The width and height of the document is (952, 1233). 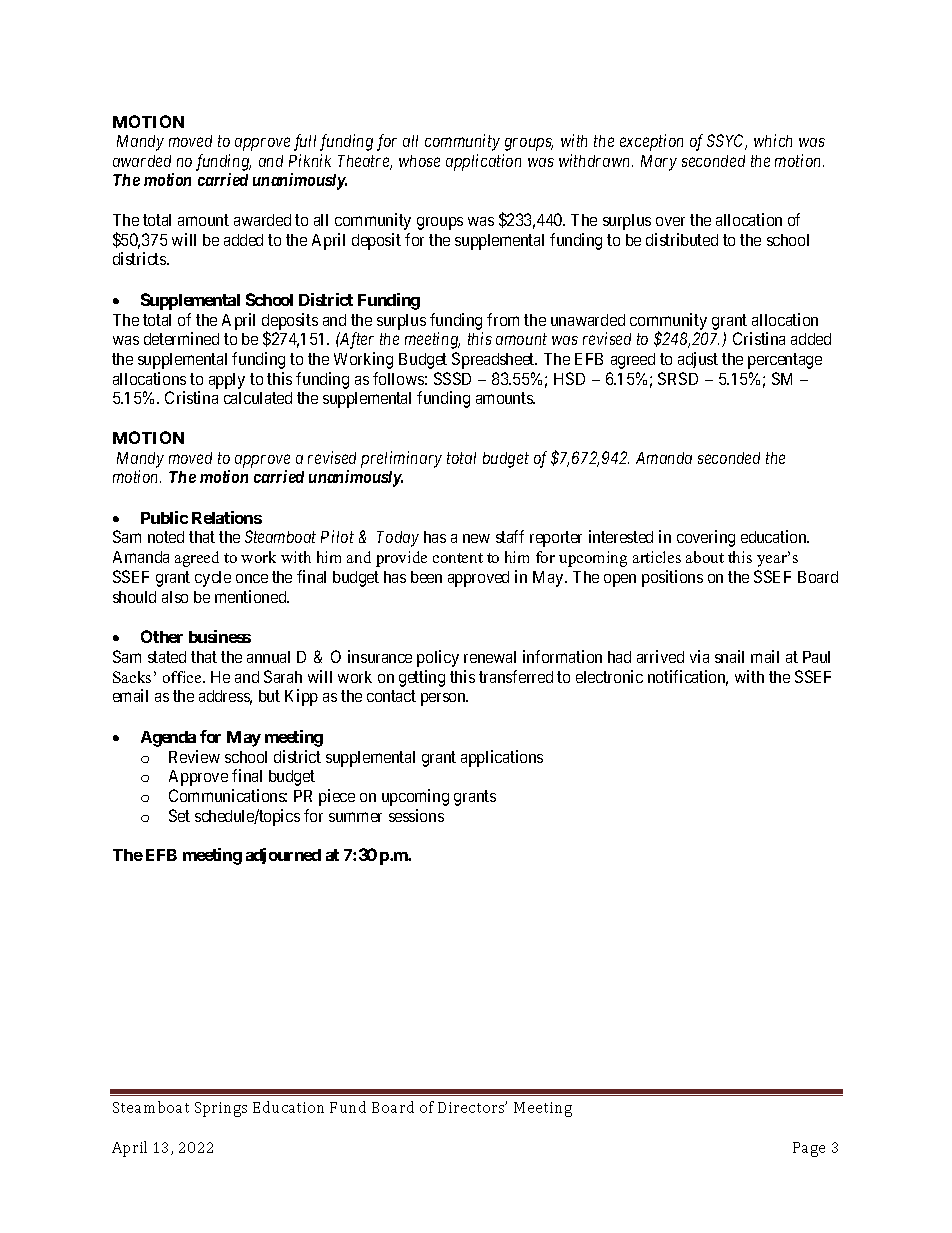 What do you see at coordinates (416, 815) in the document?
I see `sessions` at bounding box center [416, 815].
